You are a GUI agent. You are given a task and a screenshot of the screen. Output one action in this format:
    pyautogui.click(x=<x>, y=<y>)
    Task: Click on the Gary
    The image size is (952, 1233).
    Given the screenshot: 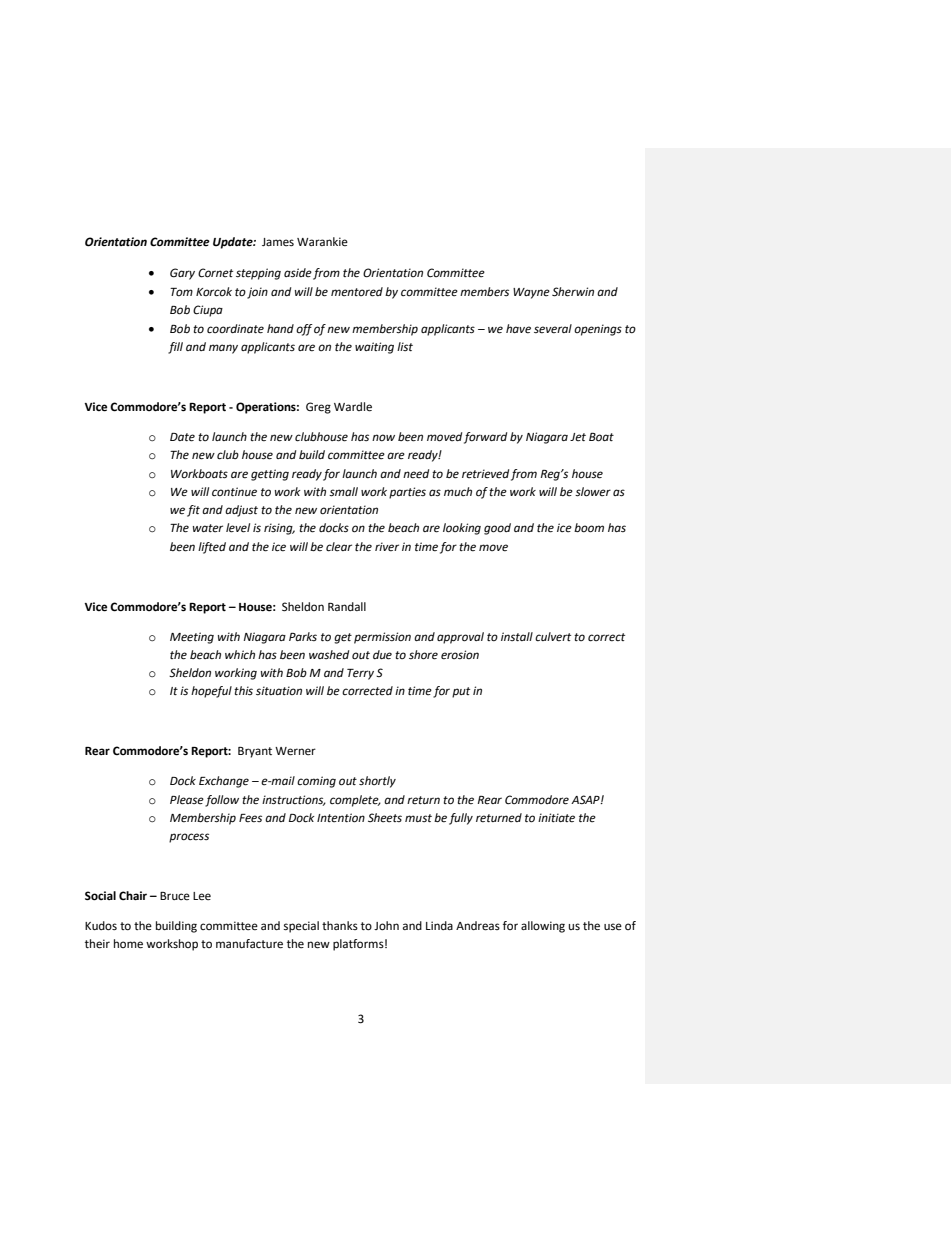 What is the action you would take?
    pyautogui.click(x=182, y=274)
